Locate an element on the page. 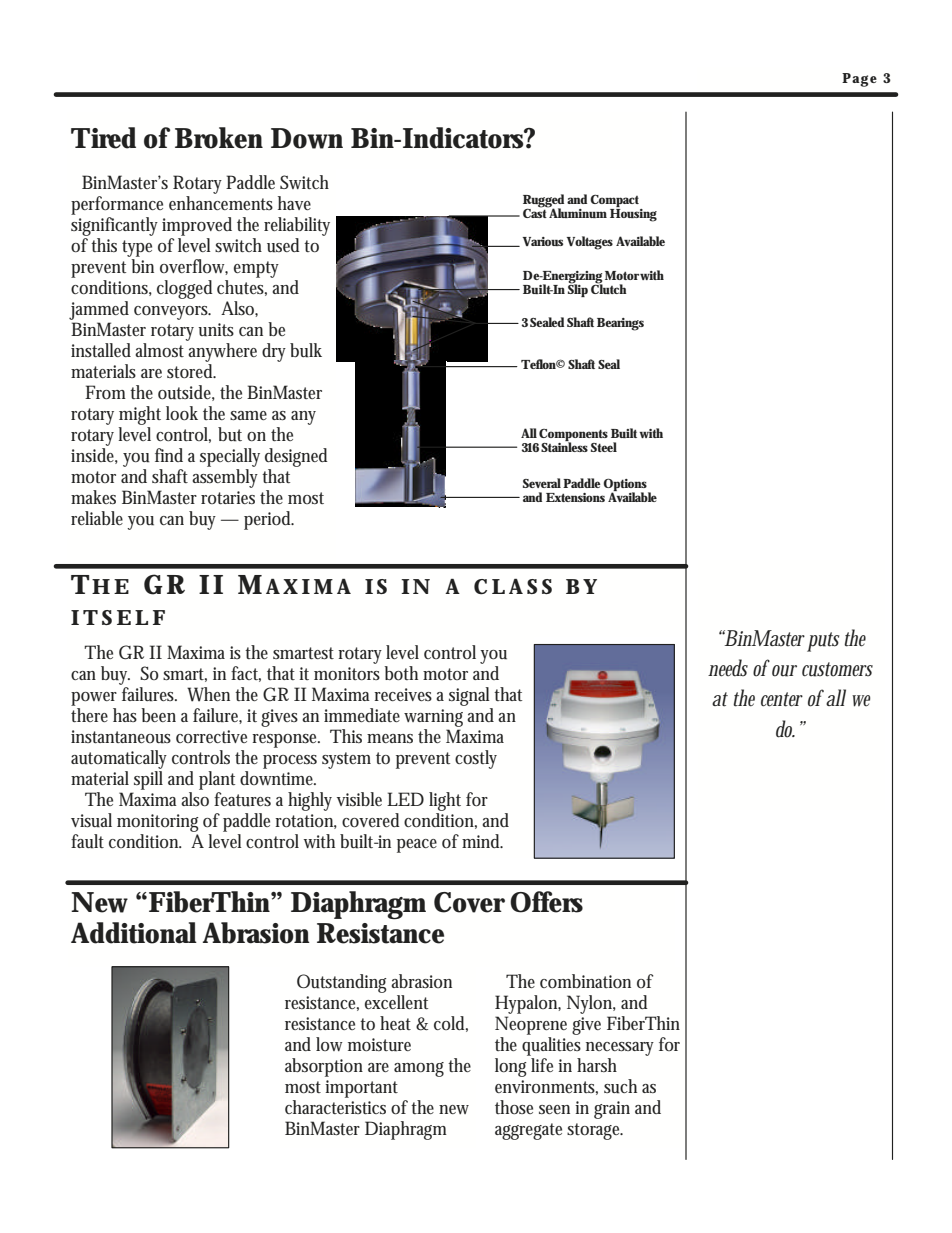 Image resolution: width=952 pixels, height=1233 pixels. absorption is located at coordinates (324, 1067).
